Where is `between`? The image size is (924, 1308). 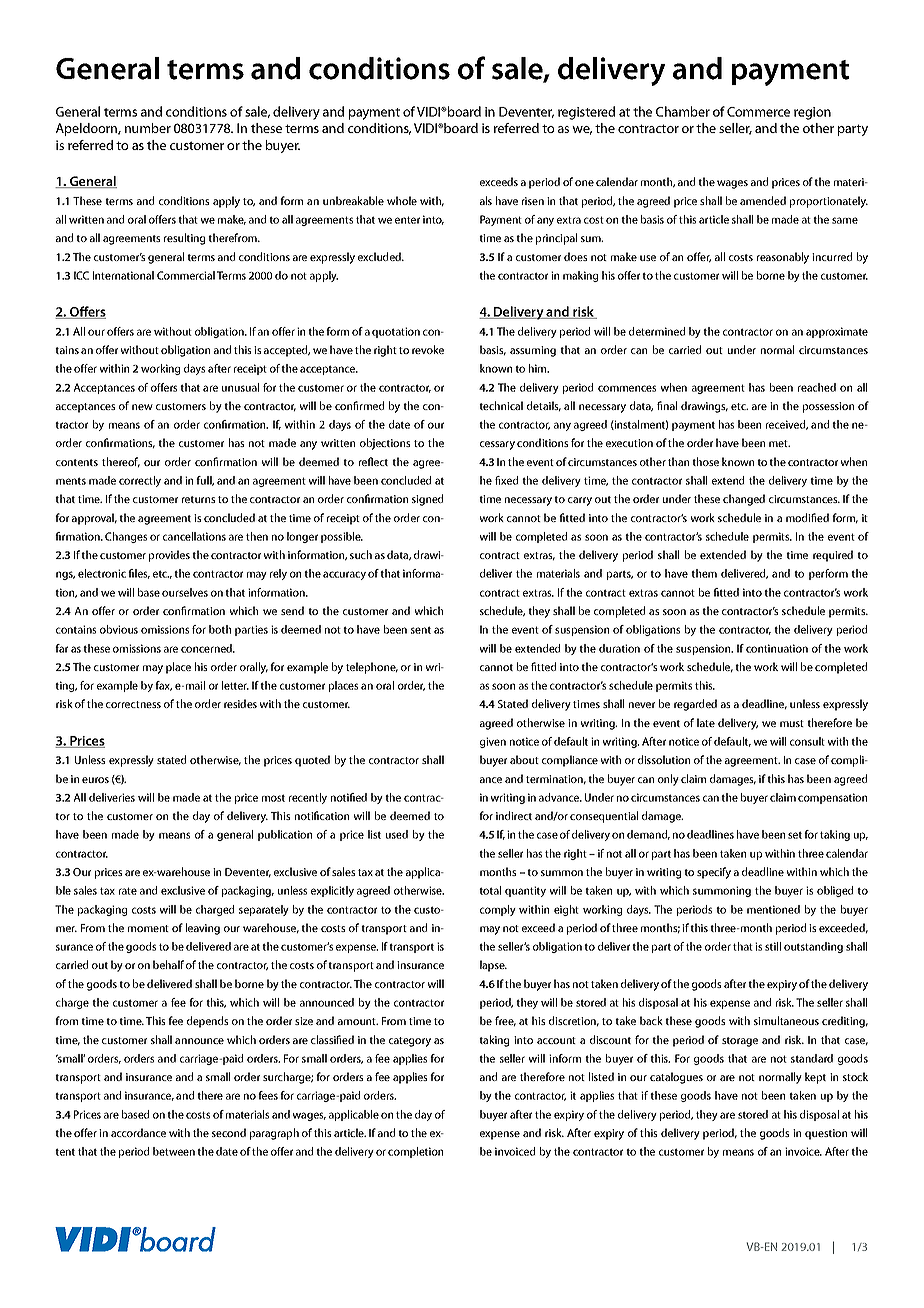
between is located at coordinates (174, 1151).
